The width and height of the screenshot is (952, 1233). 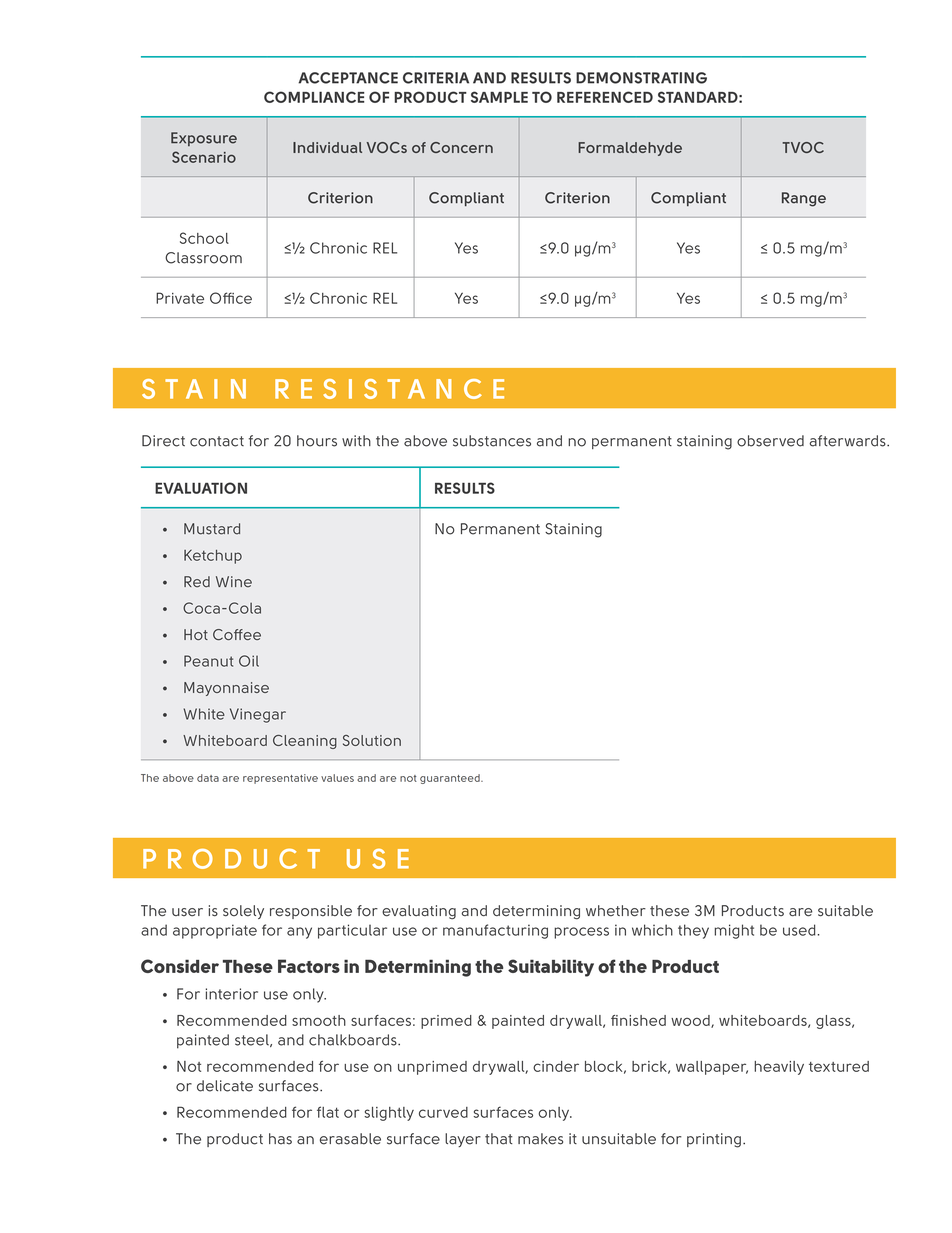 What do you see at coordinates (499, 97) in the screenshot?
I see `SAMPLE` at bounding box center [499, 97].
